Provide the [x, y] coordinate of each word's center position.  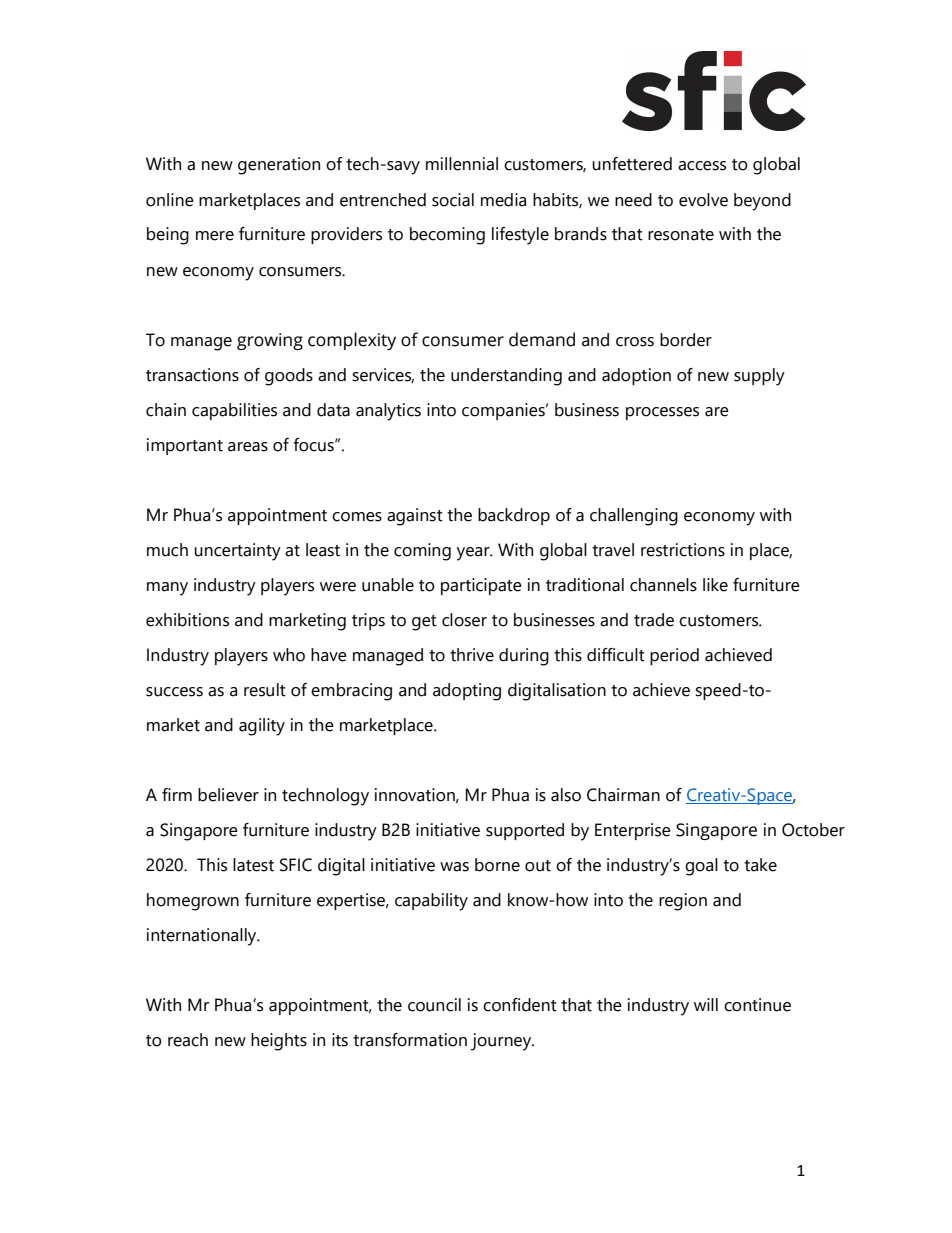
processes [662, 413]
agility [262, 727]
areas [248, 447]
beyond [762, 202]
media [503, 200]
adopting [467, 692]
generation [279, 166]
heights [279, 1042]
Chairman [623, 795]
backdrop [514, 516]
